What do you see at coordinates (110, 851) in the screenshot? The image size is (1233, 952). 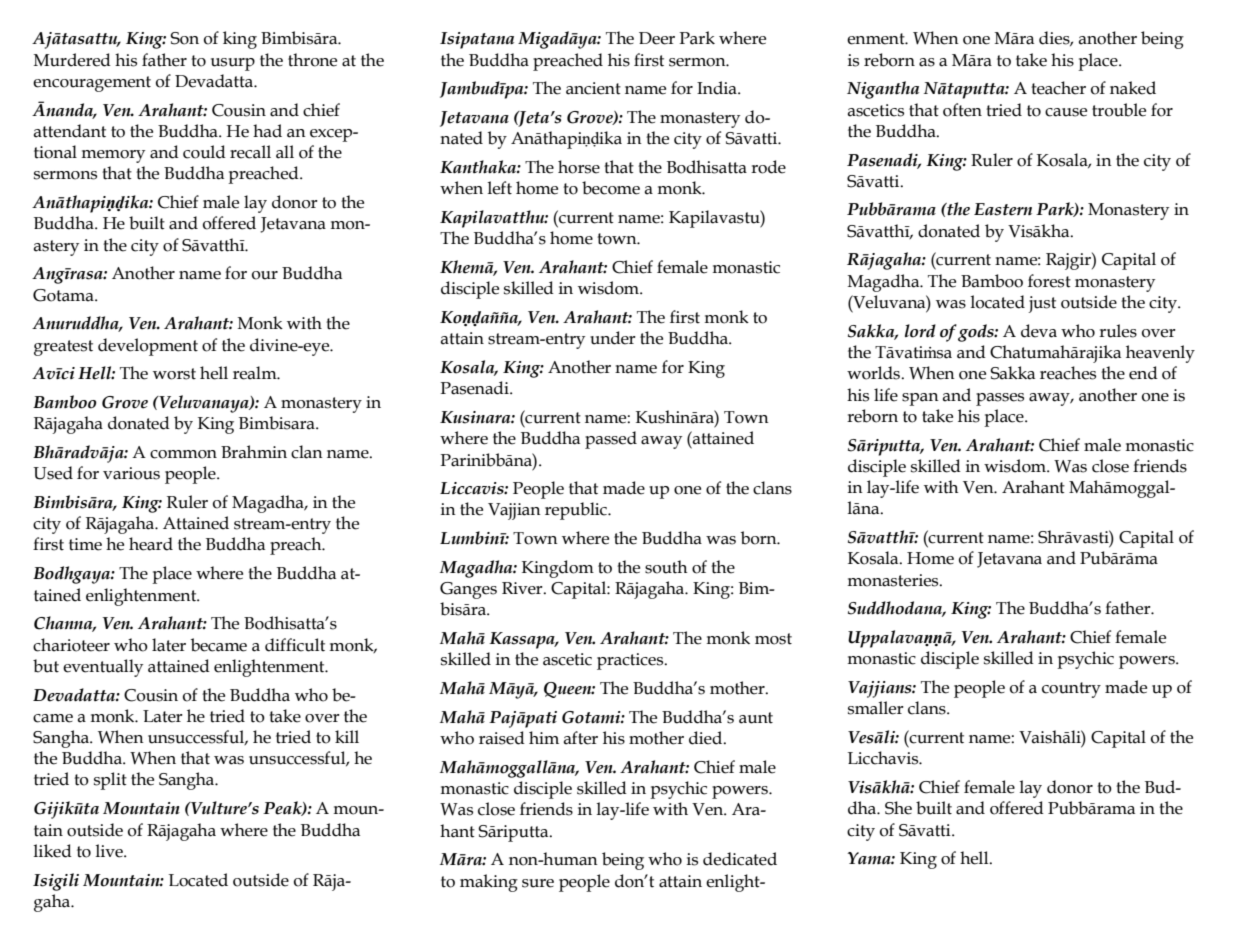 I see `live` at bounding box center [110, 851].
